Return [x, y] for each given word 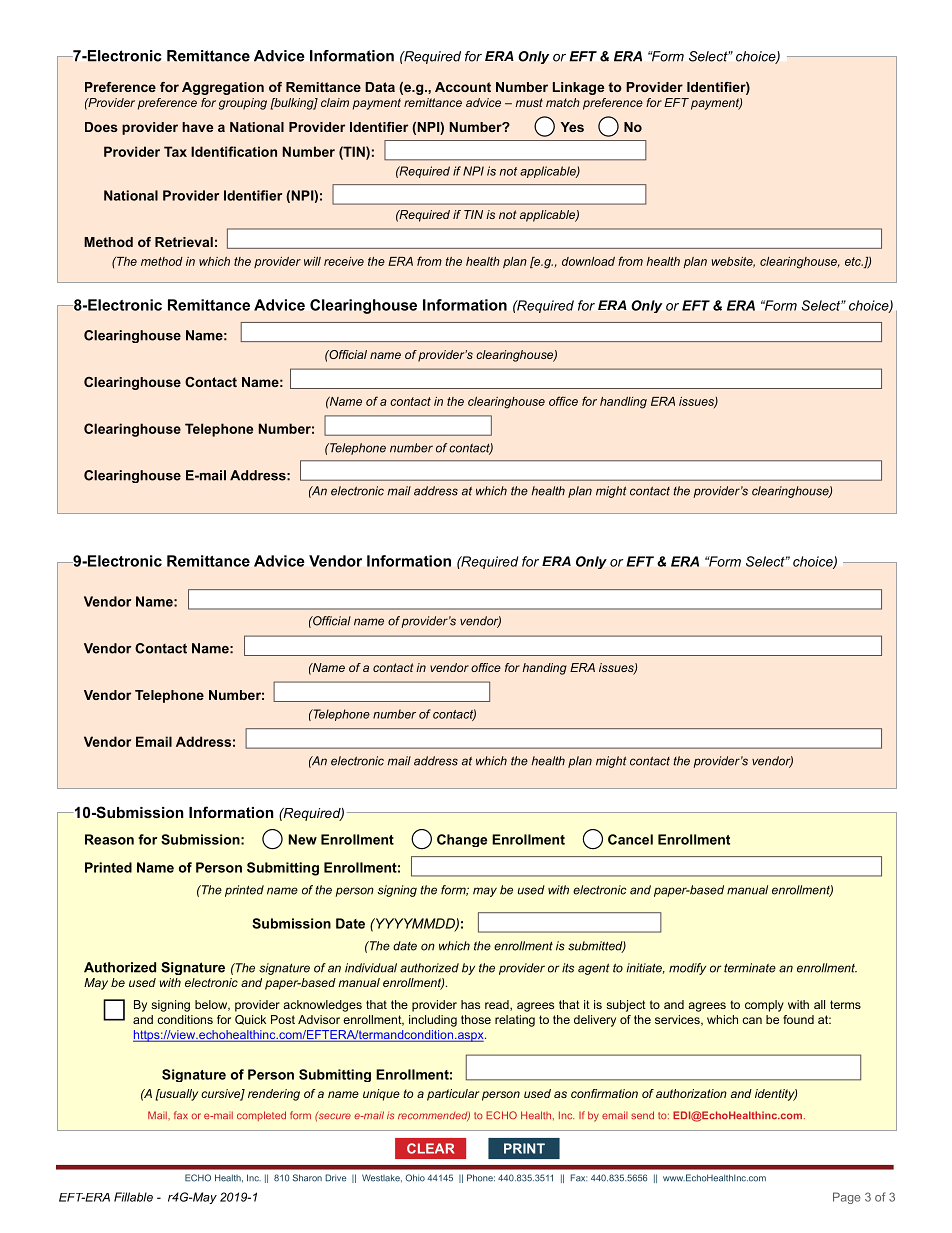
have [197, 127]
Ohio [415, 1178]
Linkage [578, 88]
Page [846, 1198]
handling [623, 403]
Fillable [133, 1197]
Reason [109, 839]
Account [463, 87]
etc [854, 261]
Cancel [630, 839]
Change [462, 840]
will [312, 261]
